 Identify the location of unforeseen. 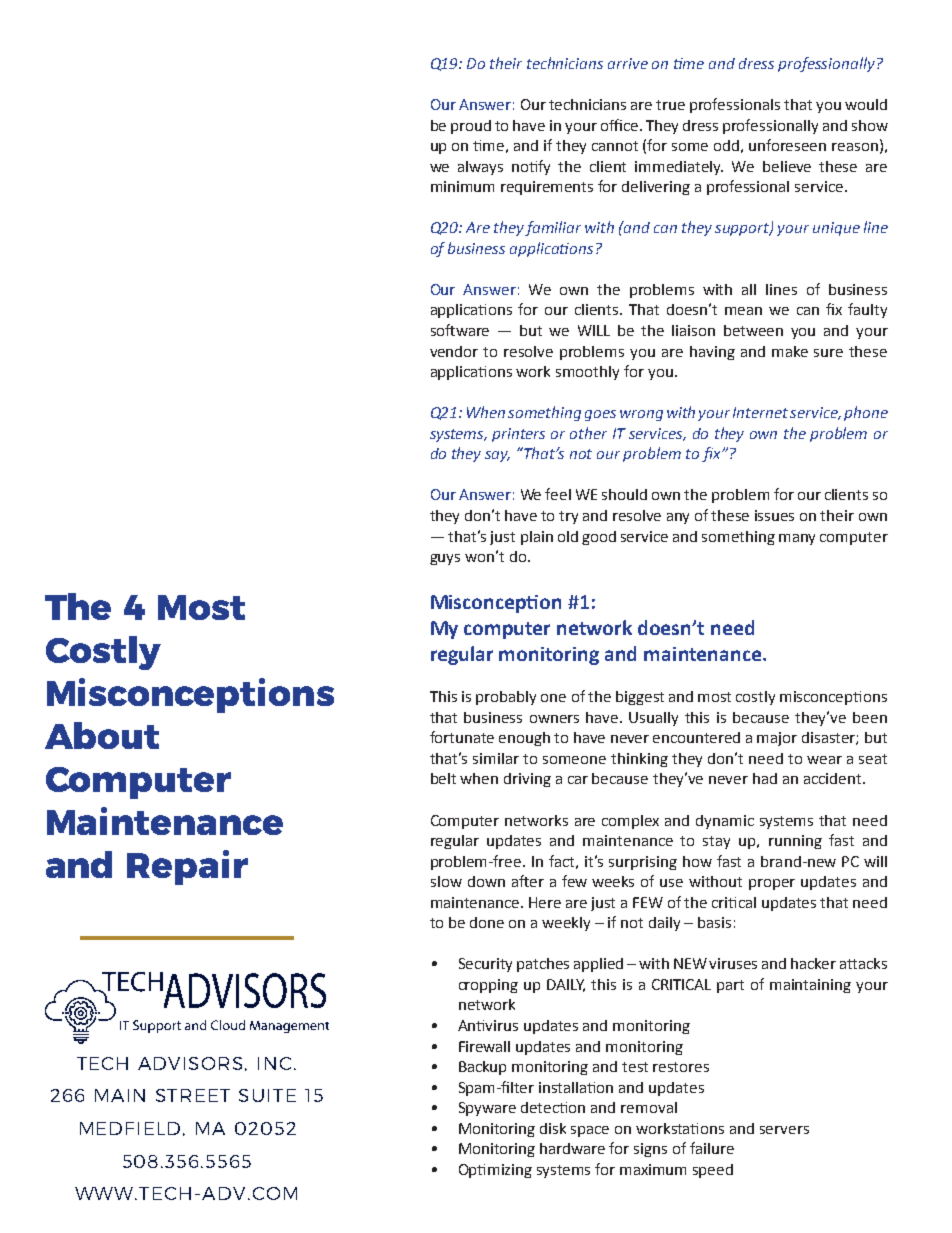
(787, 145).
